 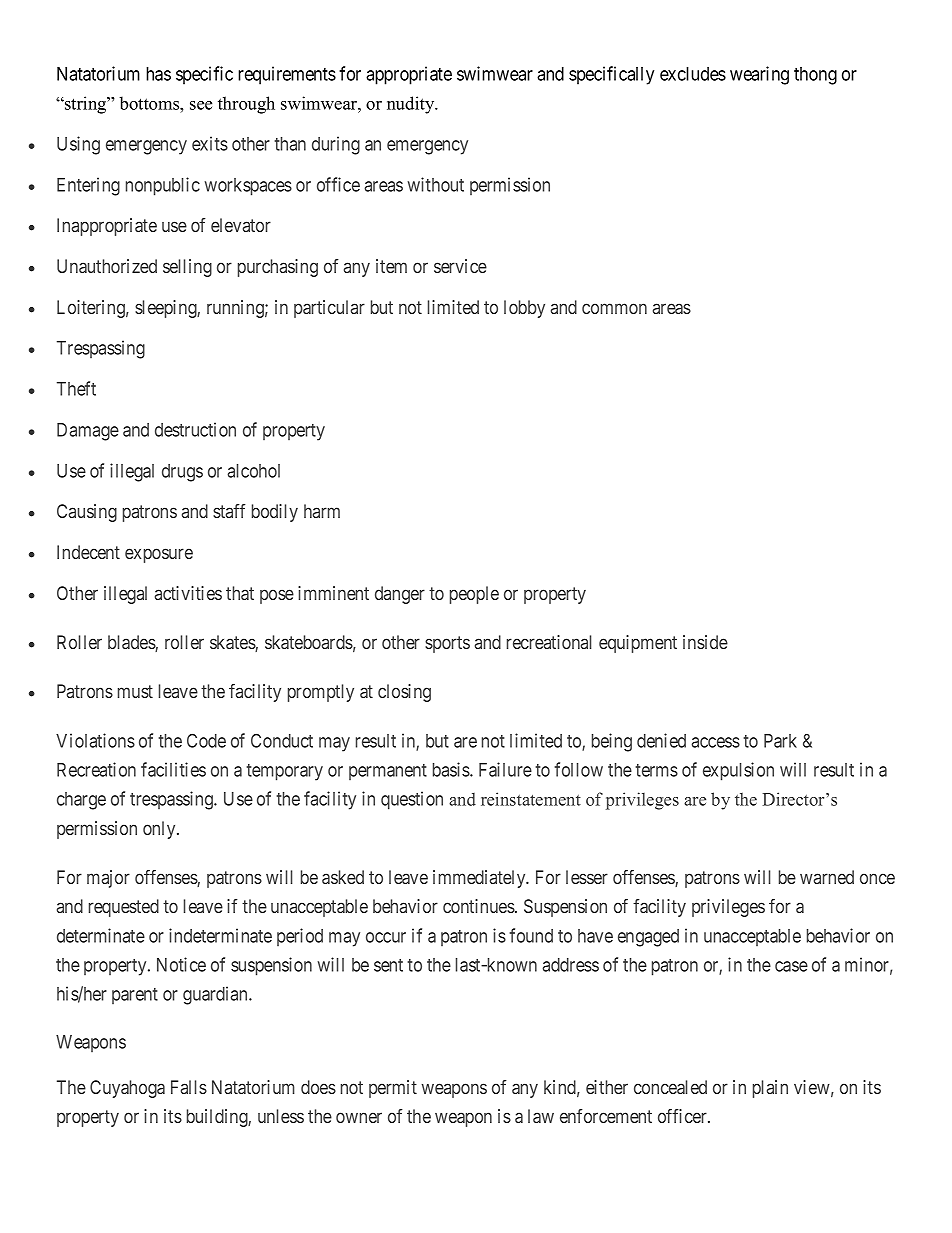 I want to click on permit, so click(x=393, y=1089).
